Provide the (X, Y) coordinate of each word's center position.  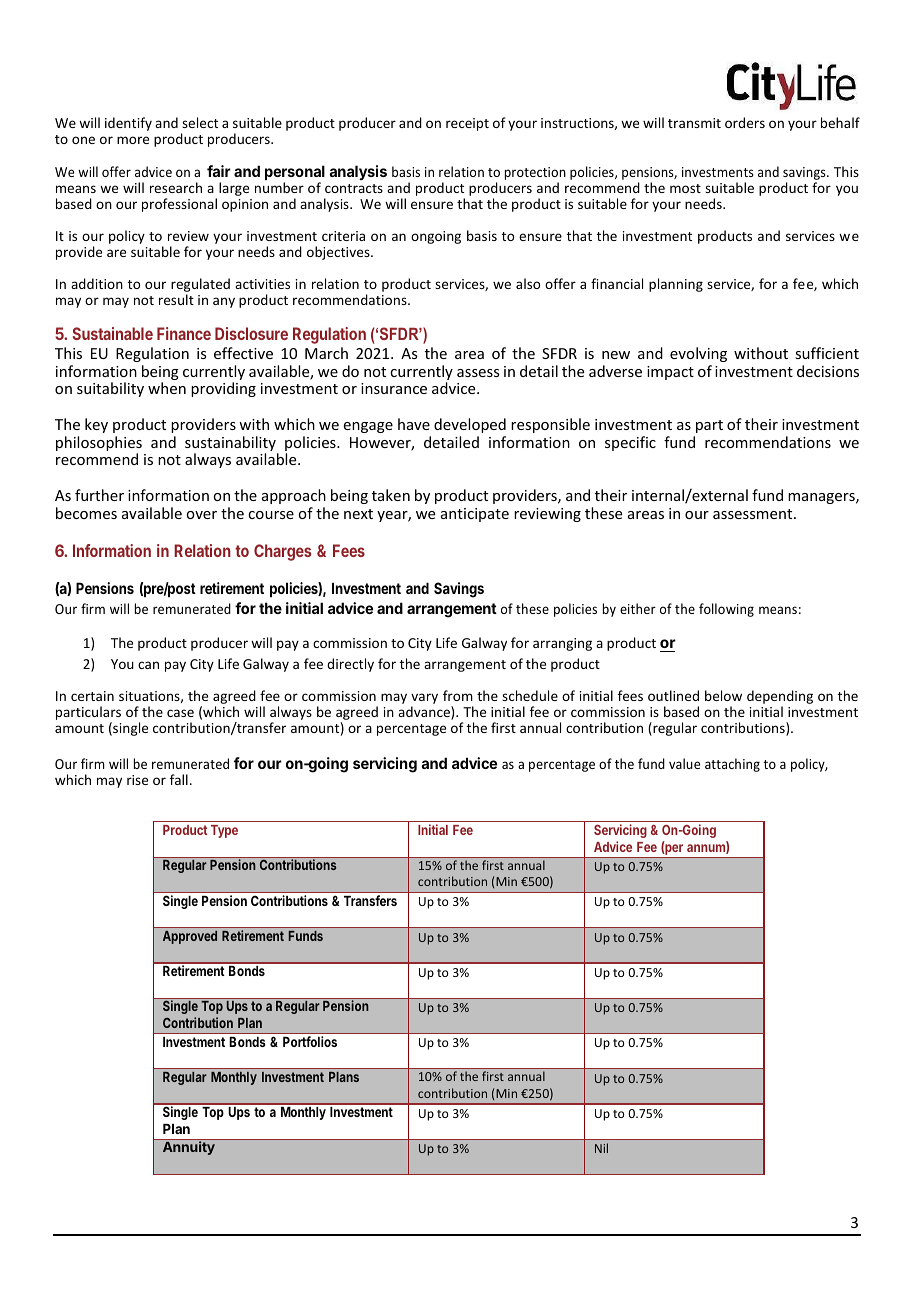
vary (424, 700)
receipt (467, 124)
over (201, 515)
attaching (732, 765)
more (133, 140)
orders (745, 122)
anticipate (475, 515)
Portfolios (310, 1041)
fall (179, 779)
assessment (754, 514)
